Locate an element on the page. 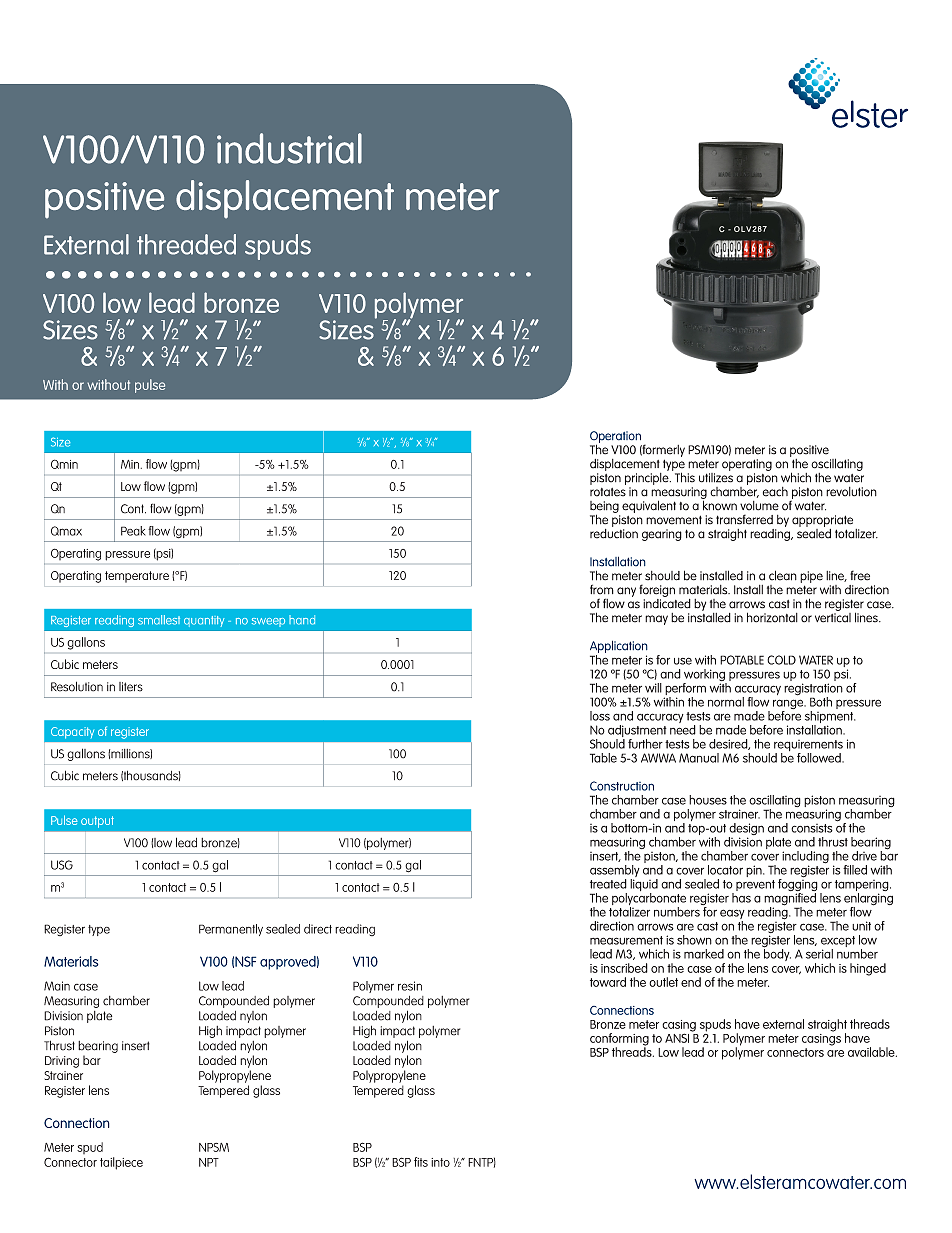 Image resolution: width=952 pixels, height=1233 pixels. tailpiece is located at coordinates (121, 1163).
